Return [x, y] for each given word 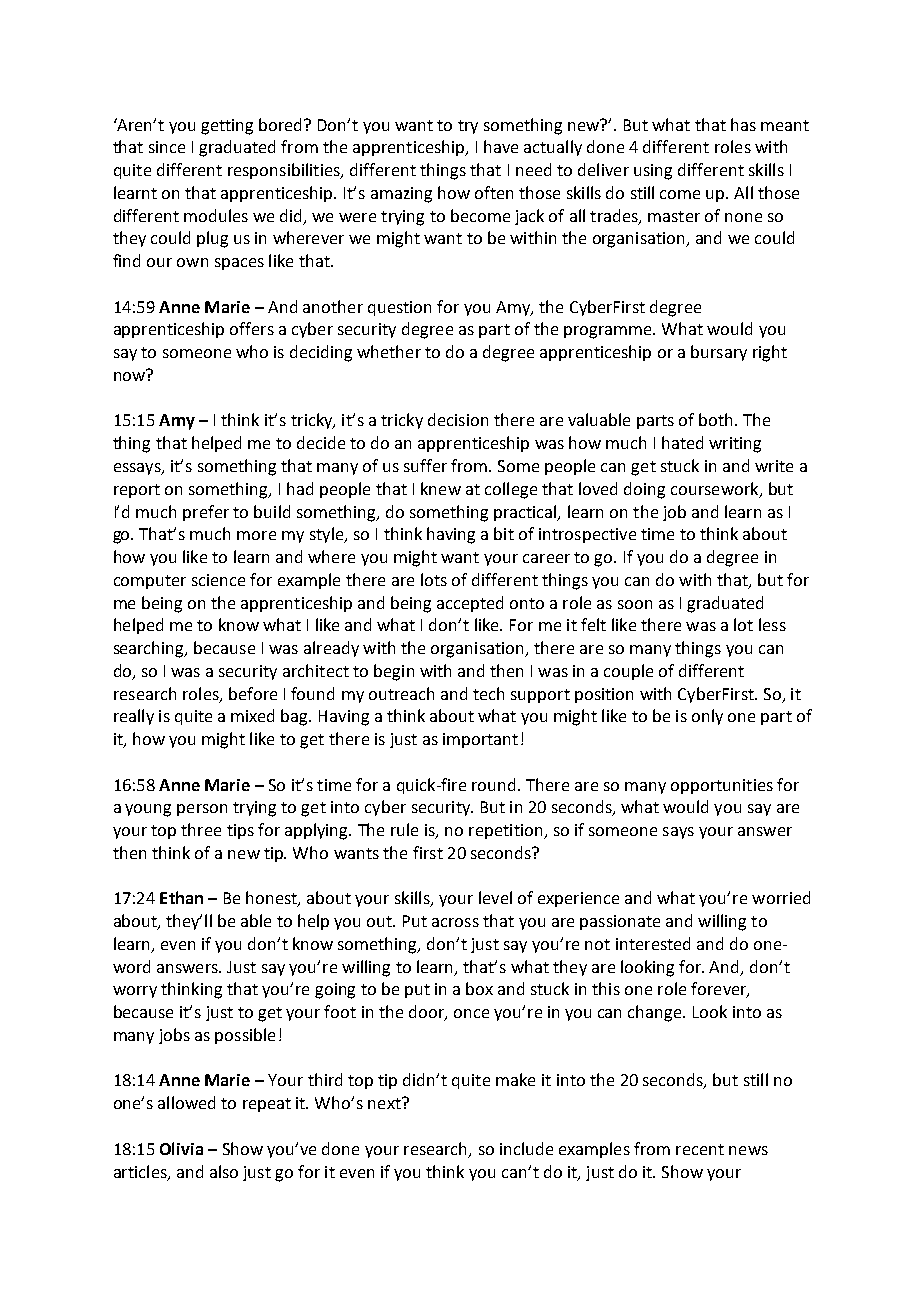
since [167, 147]
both [715, 419]
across [455, 922]
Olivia [181, 1148]
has [743, 124]
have [501, 146]
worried [781, 897]
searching [150, 649]
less [772, 624]
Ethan [181, 897]
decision [458, 419]
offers [252, 328]
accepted [470, 604]
